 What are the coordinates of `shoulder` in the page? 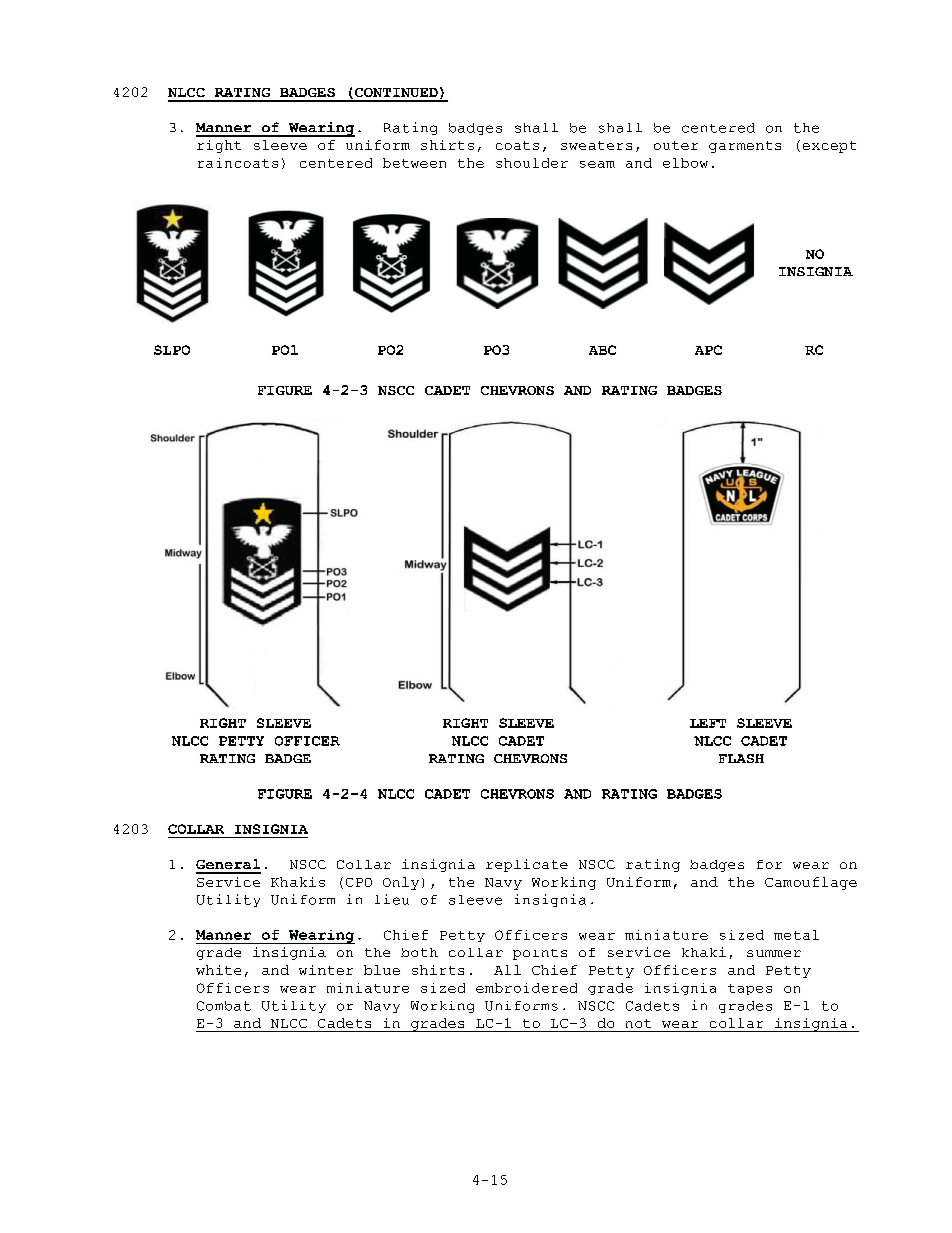 It's located at (532, 163).
